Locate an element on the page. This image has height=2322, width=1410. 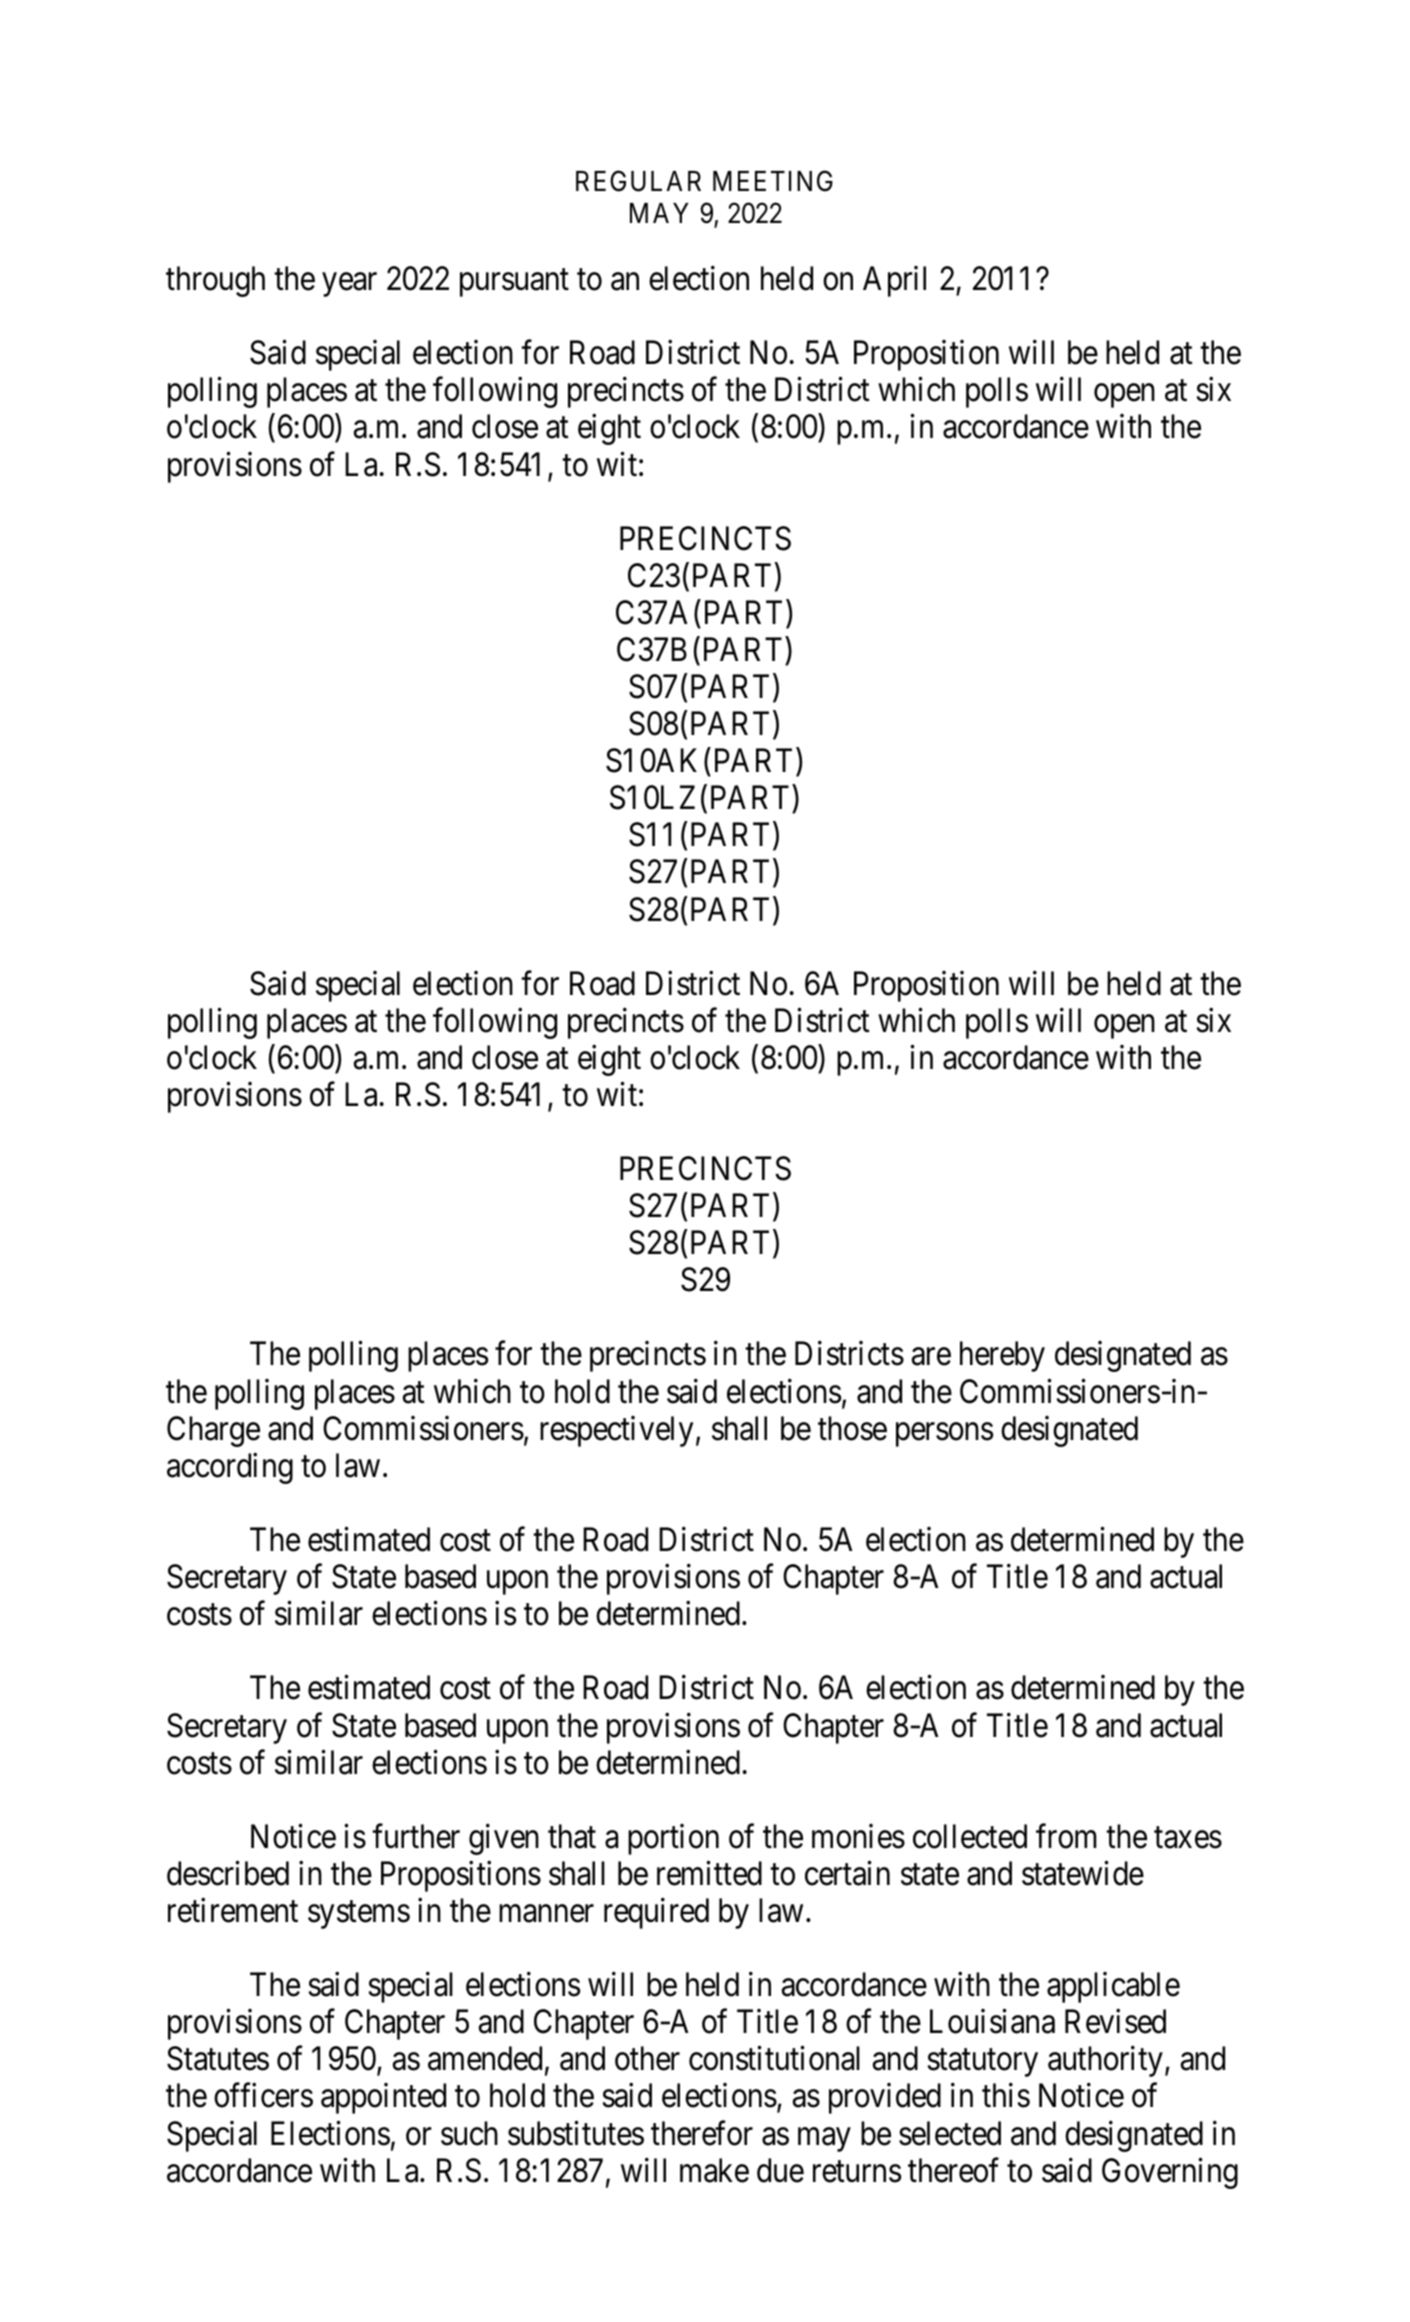
according is located at coordinates (230, 1468).
